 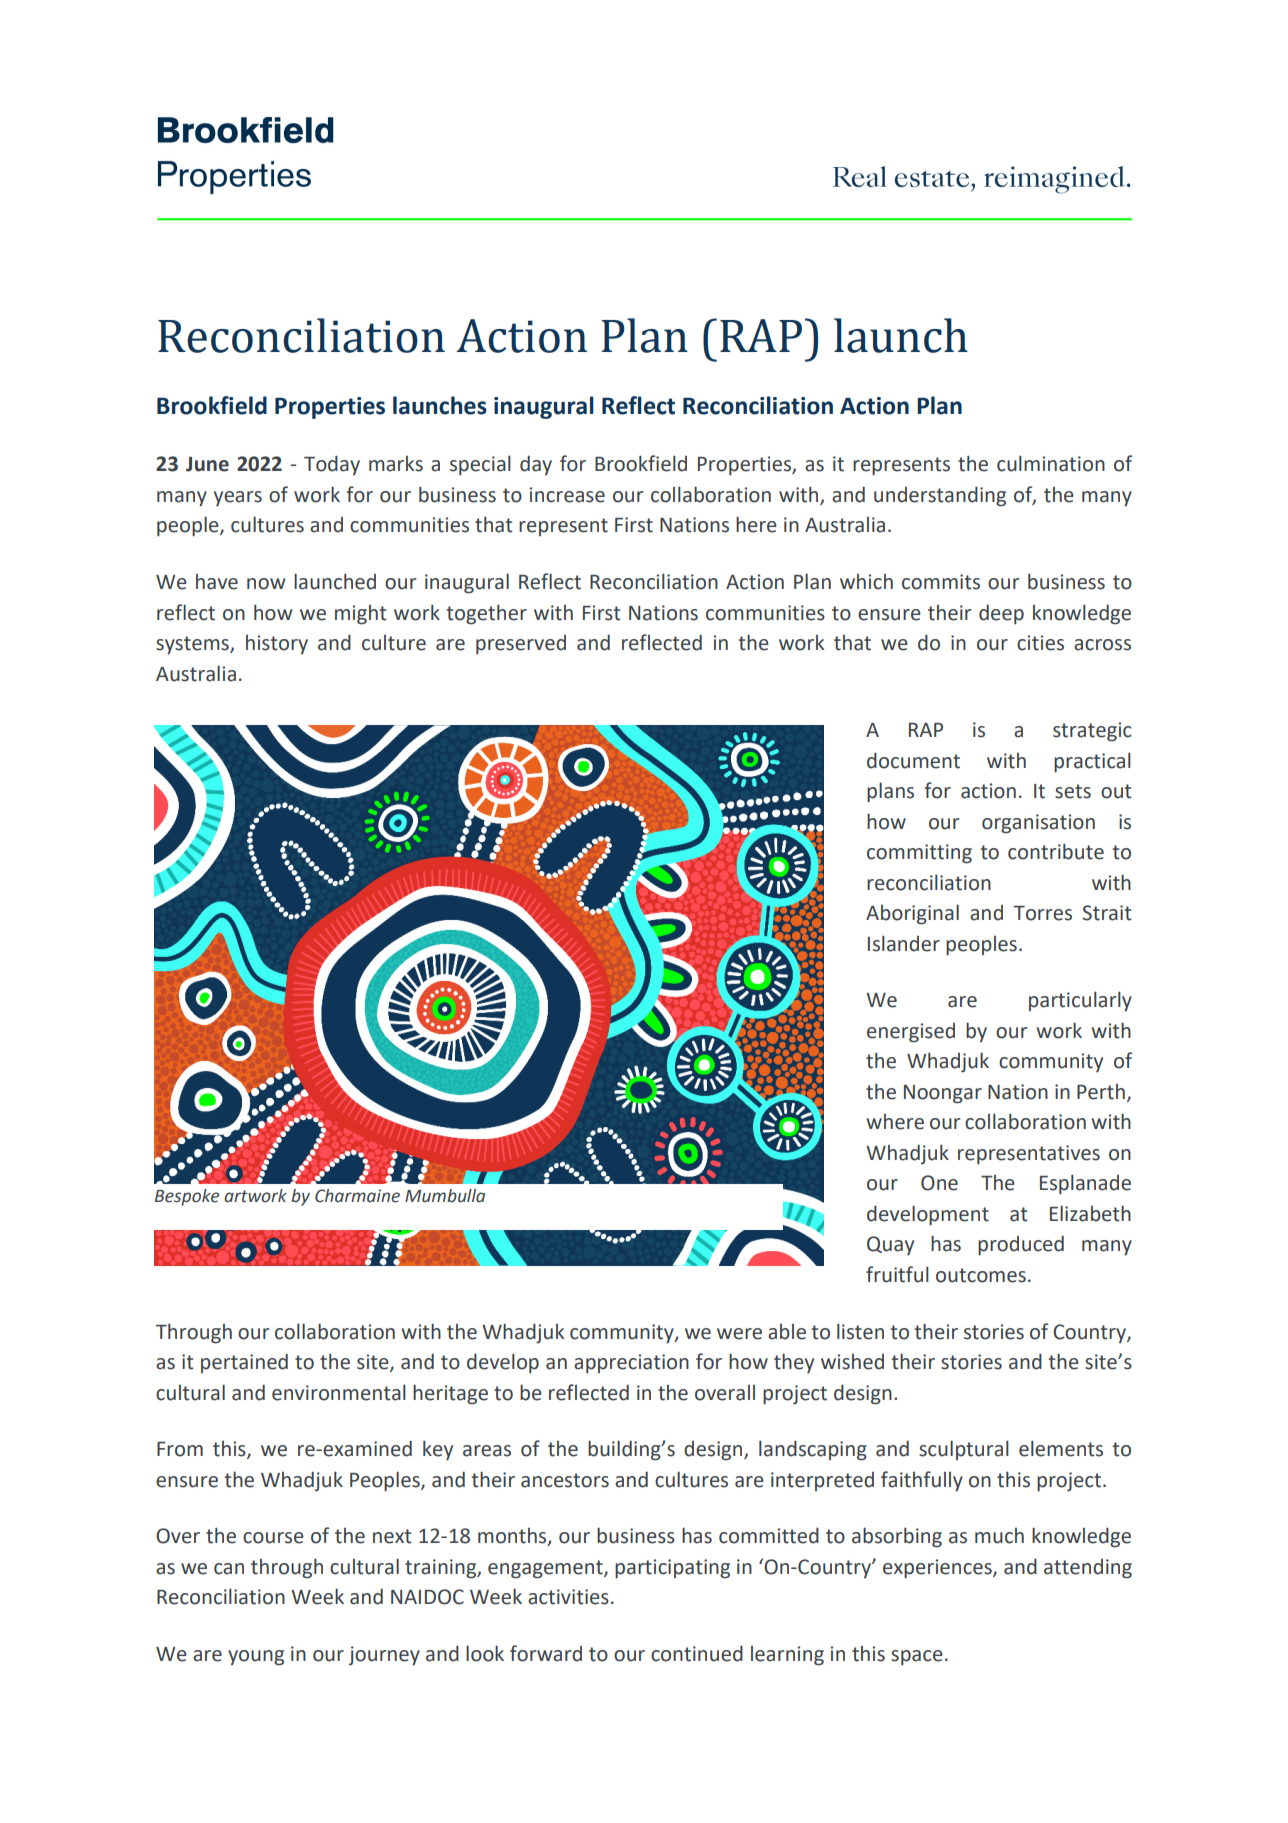 What do you see at coordinates (697, 1653) in the screenshot?
I see `continued` at bounding box center [697, 1653].
